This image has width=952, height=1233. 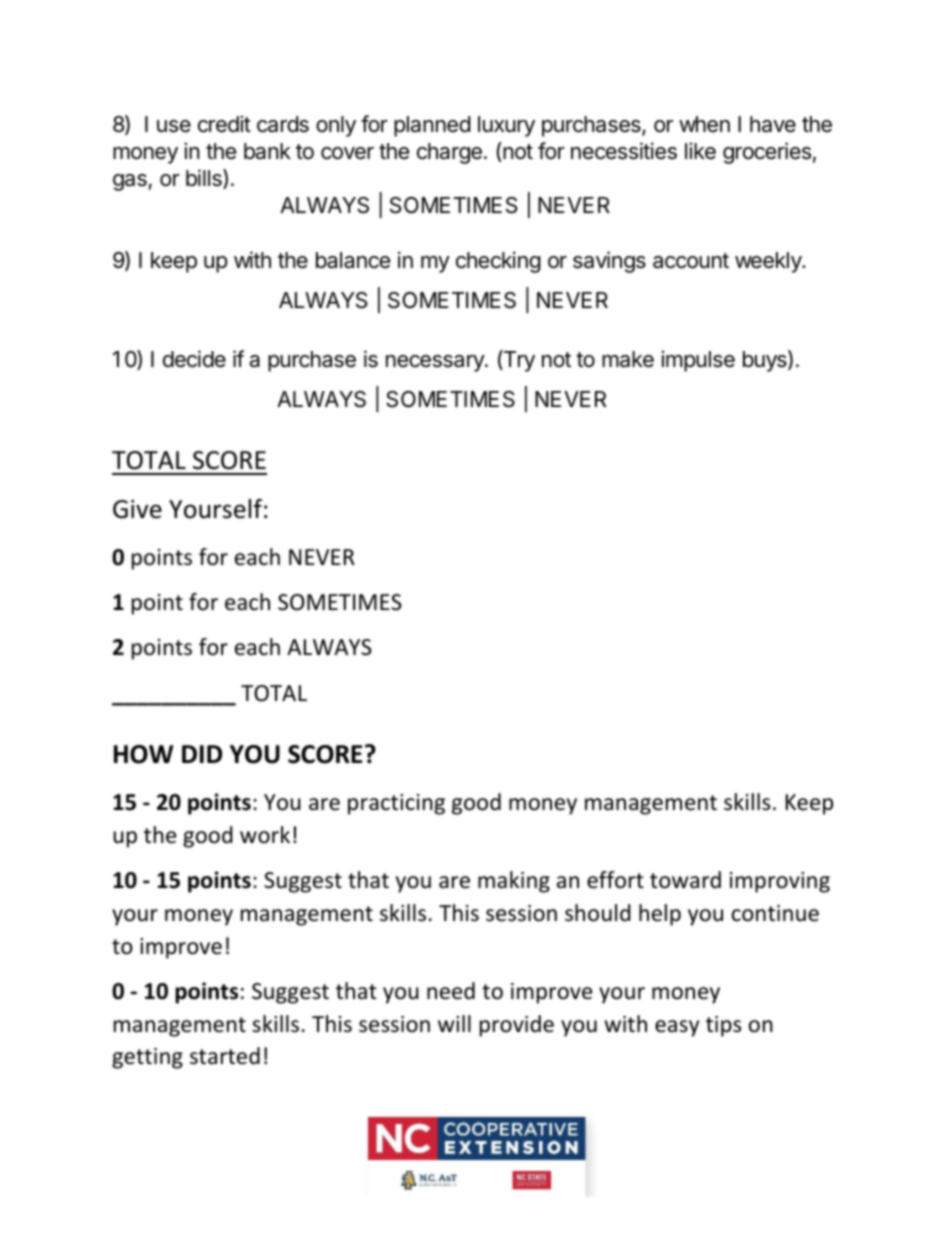 I want to click on started, so click(x=225, y=1056).
